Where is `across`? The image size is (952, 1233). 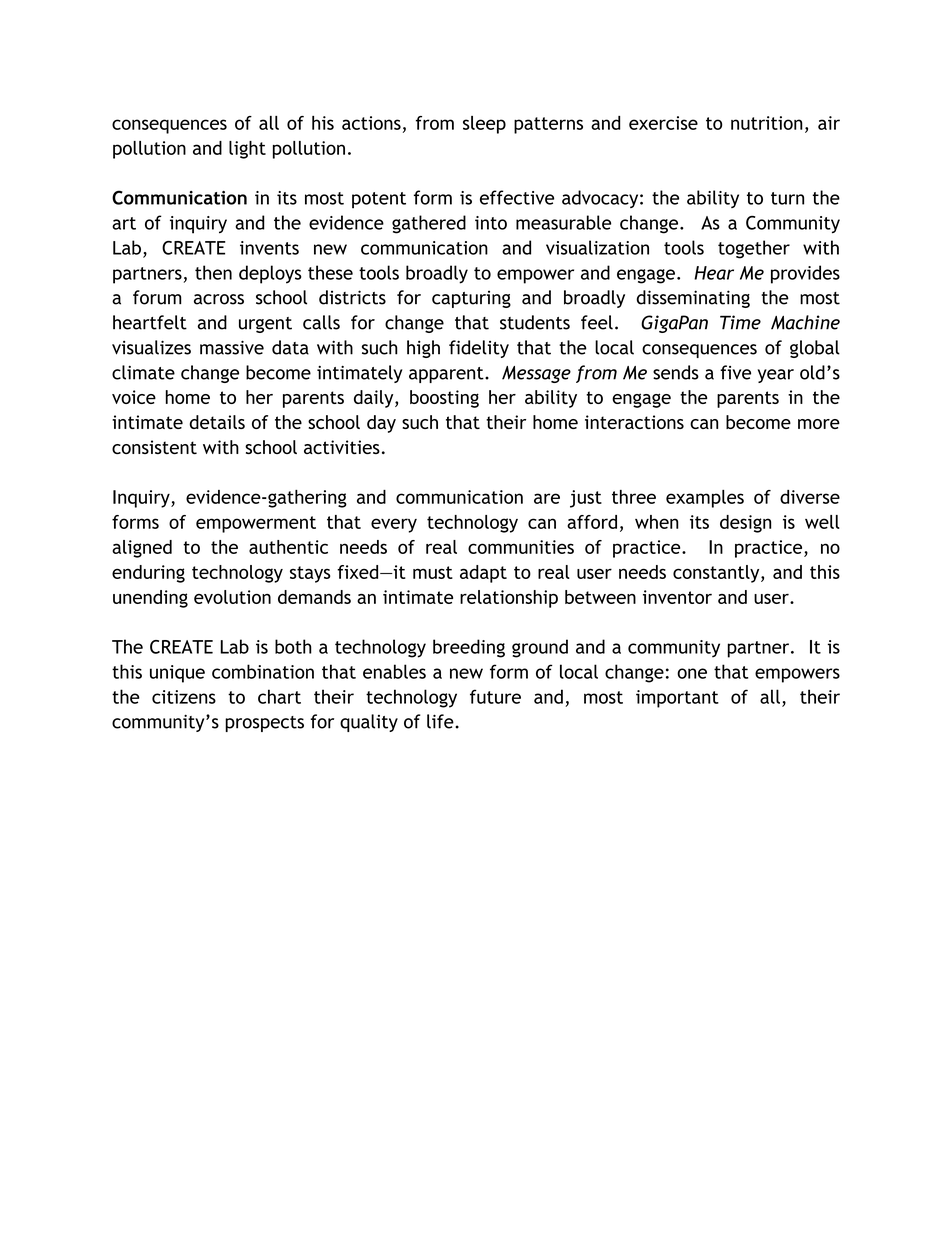
across is located at coordinates (219, 299).
